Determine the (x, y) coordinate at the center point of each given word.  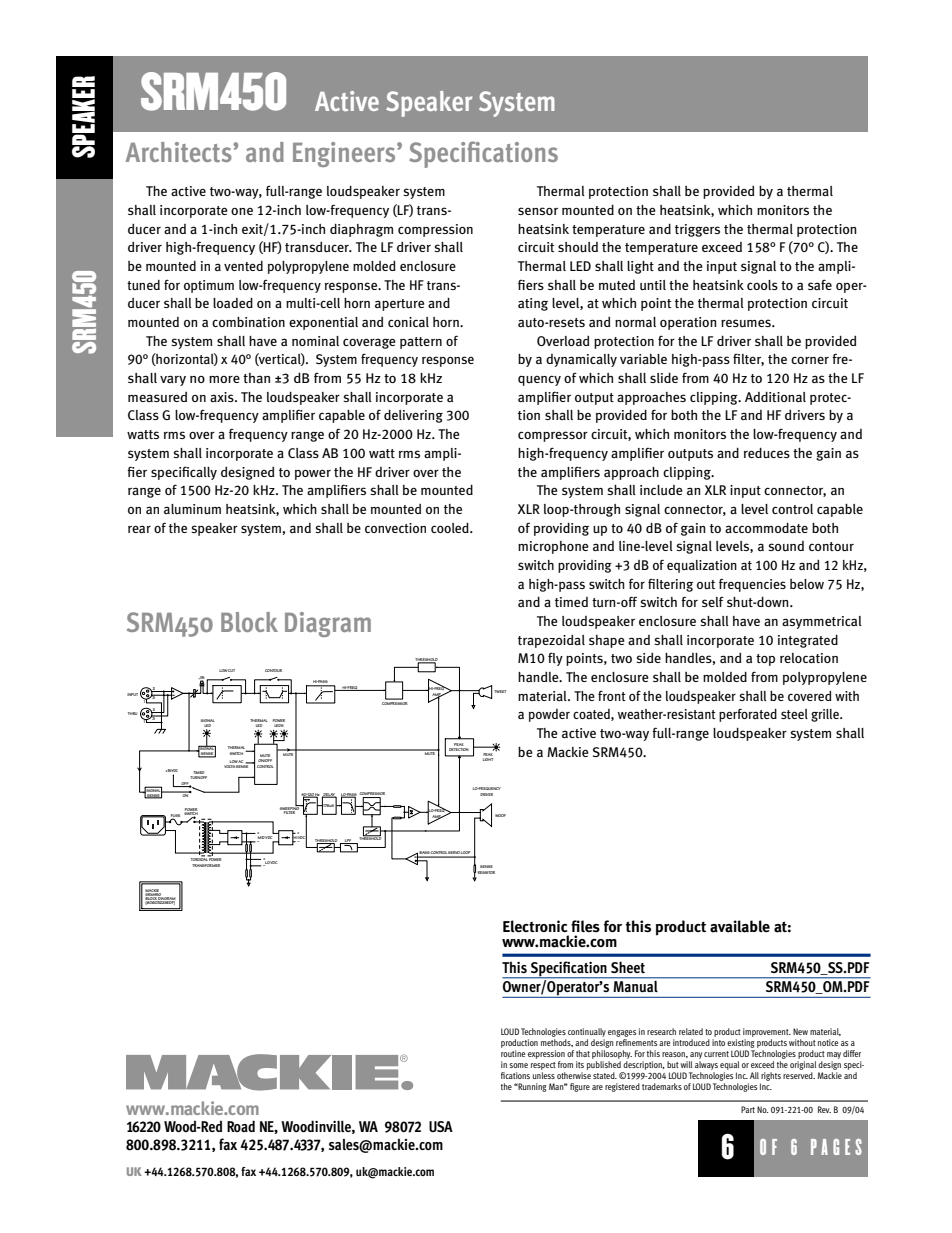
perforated (748, 715)
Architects (180, 152)
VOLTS (230, 765)
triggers (697, 230)
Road (241, 1126)
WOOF (500, 815)
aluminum (192, 509)
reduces (767, 452)
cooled (451, 528)
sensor (538, 211)
